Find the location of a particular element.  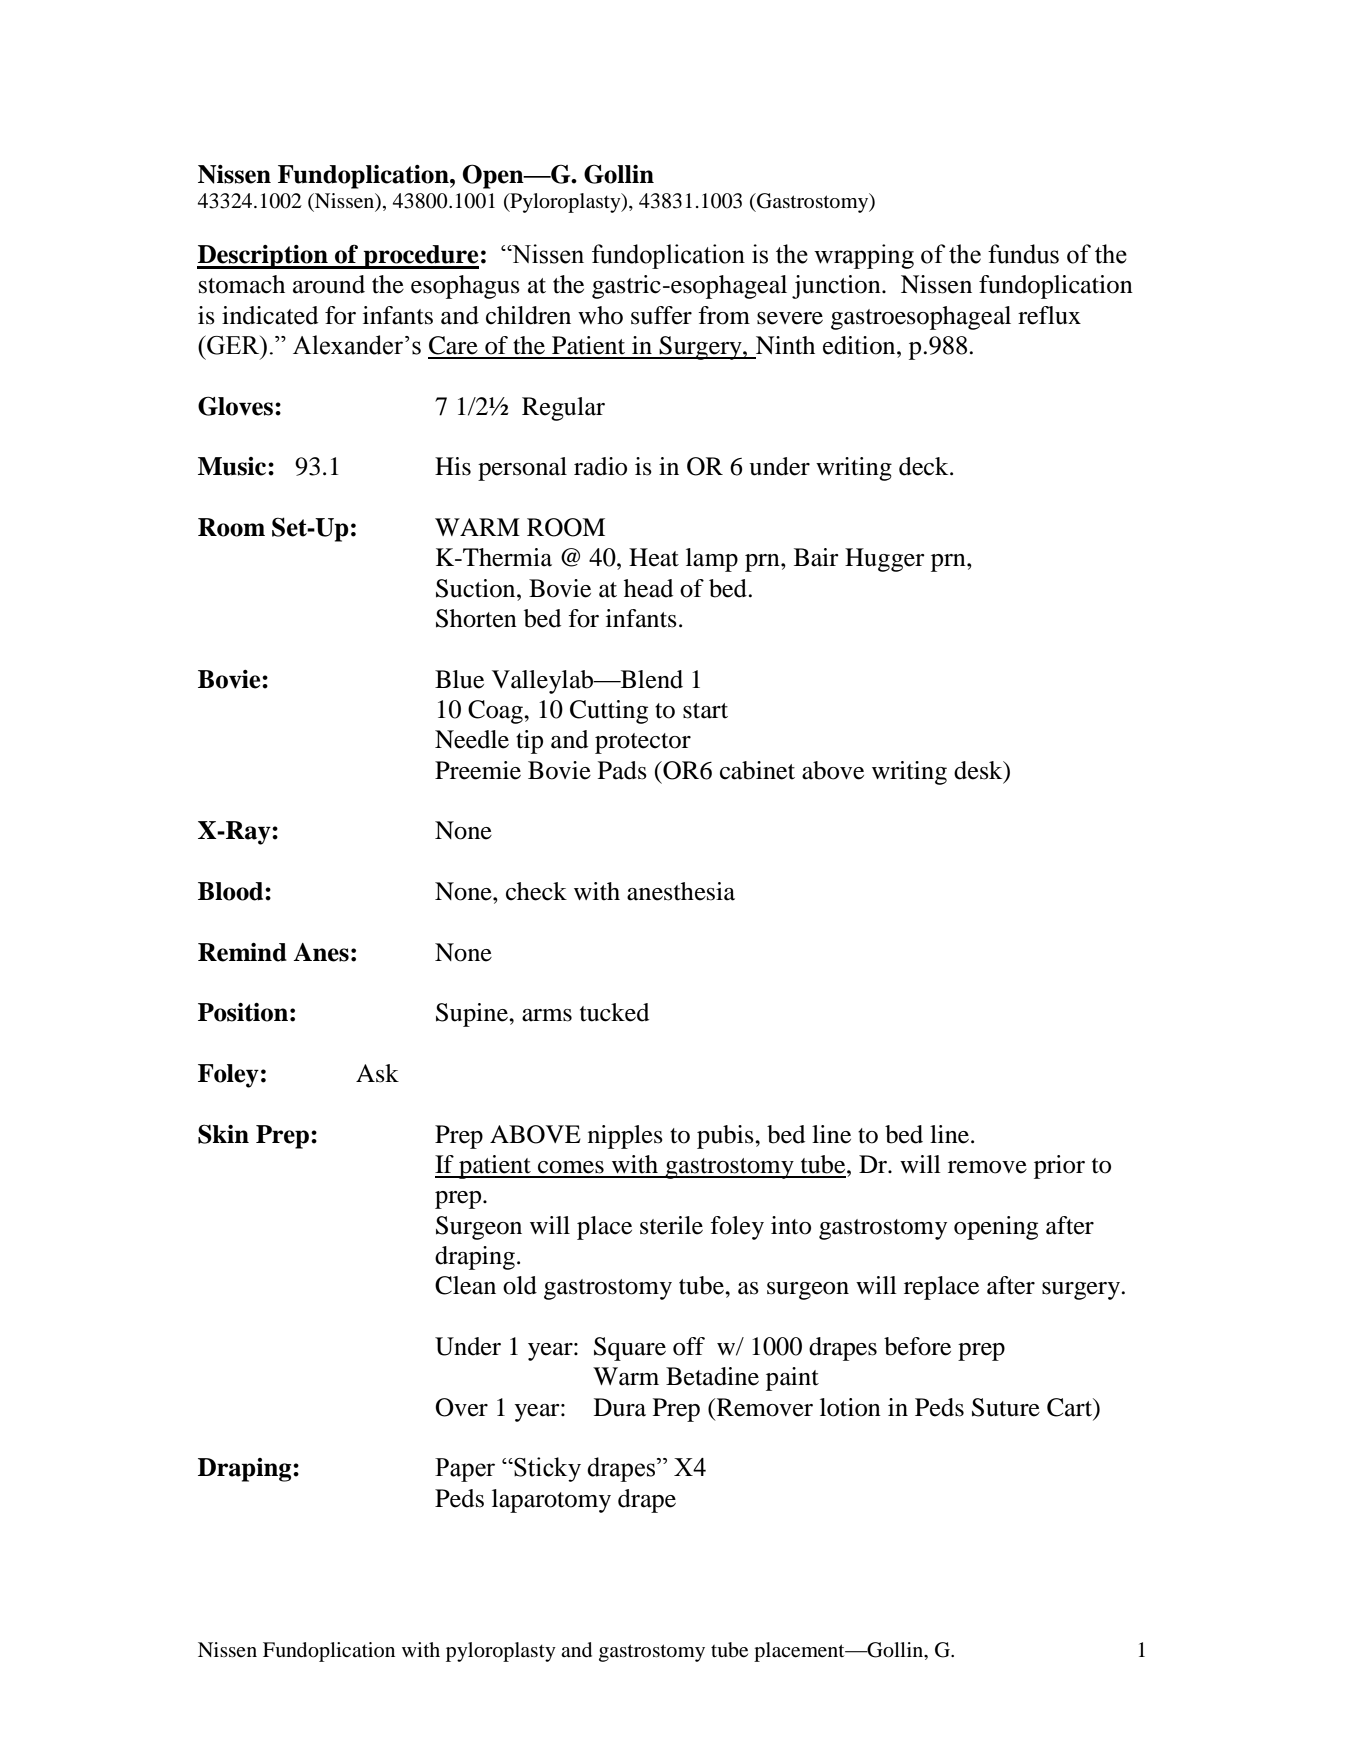

suffer is located at coordinates (661, 315).
